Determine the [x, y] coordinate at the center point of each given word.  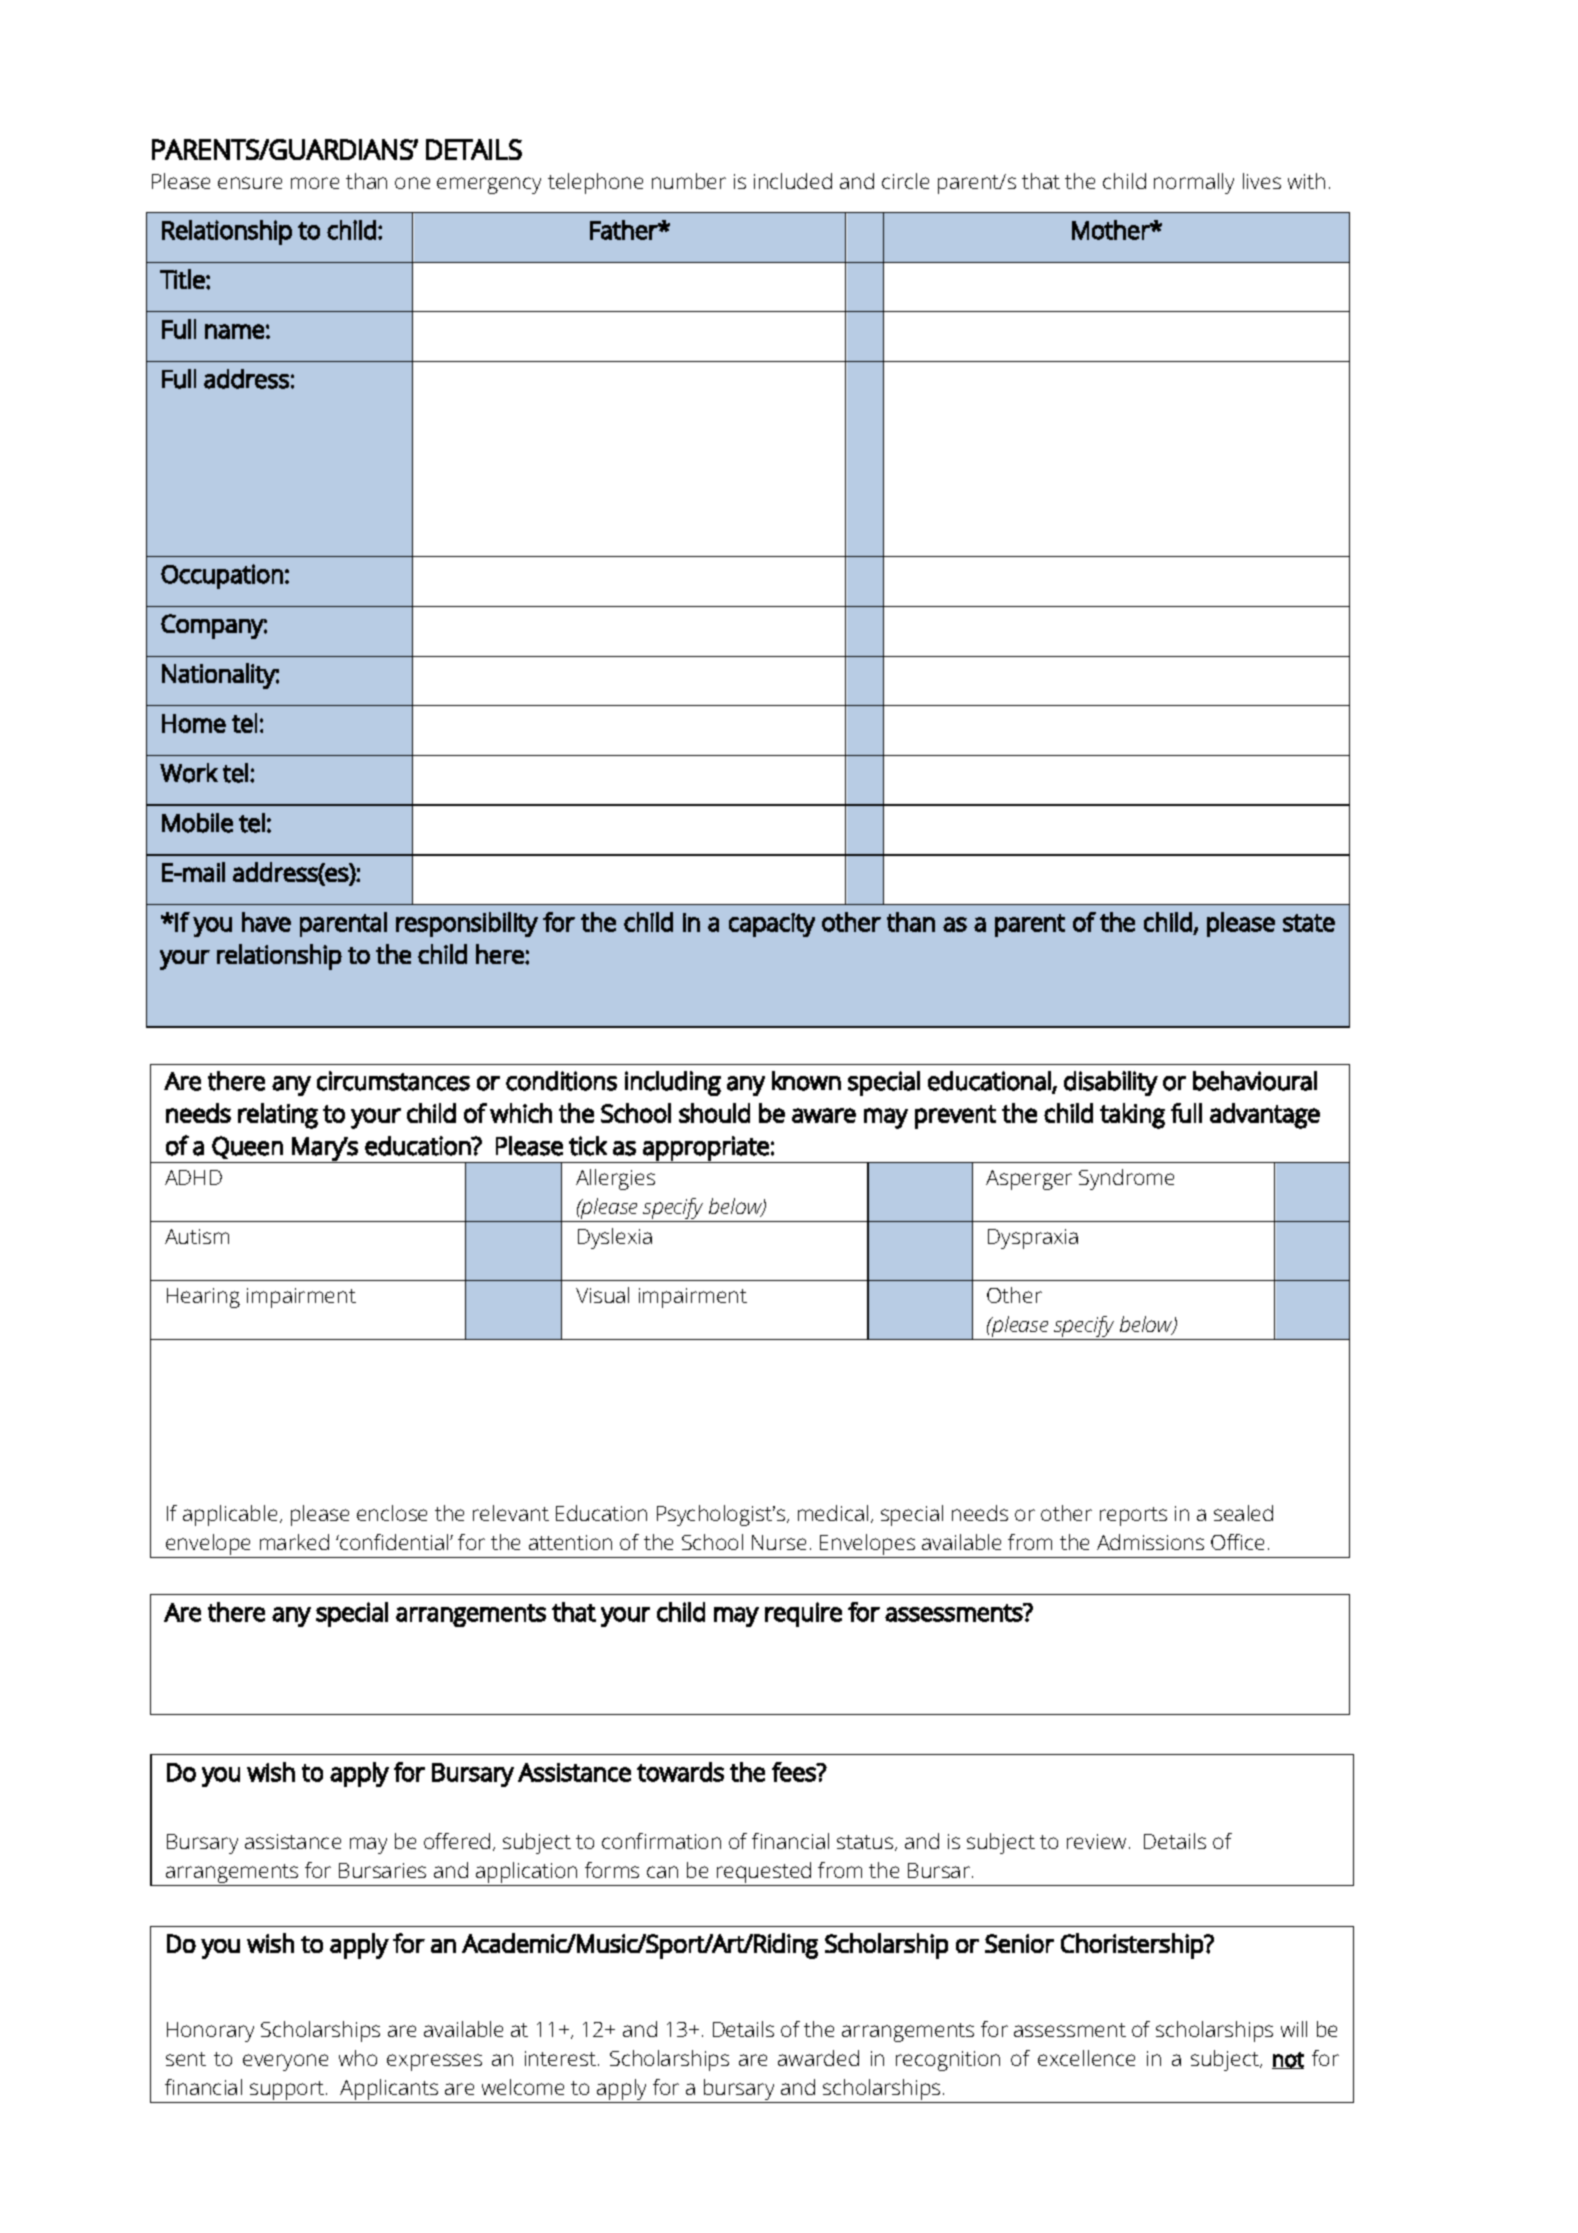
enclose [392, 1513]
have [266, 922]
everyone [285, 2062]
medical [833, 1513]
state [1309, 923]
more [315, 183]
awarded [818, 2058]
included [793, 181]
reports [1133, 1516]
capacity [772, 925]
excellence [1086, 2058]
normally [1194, 183]
